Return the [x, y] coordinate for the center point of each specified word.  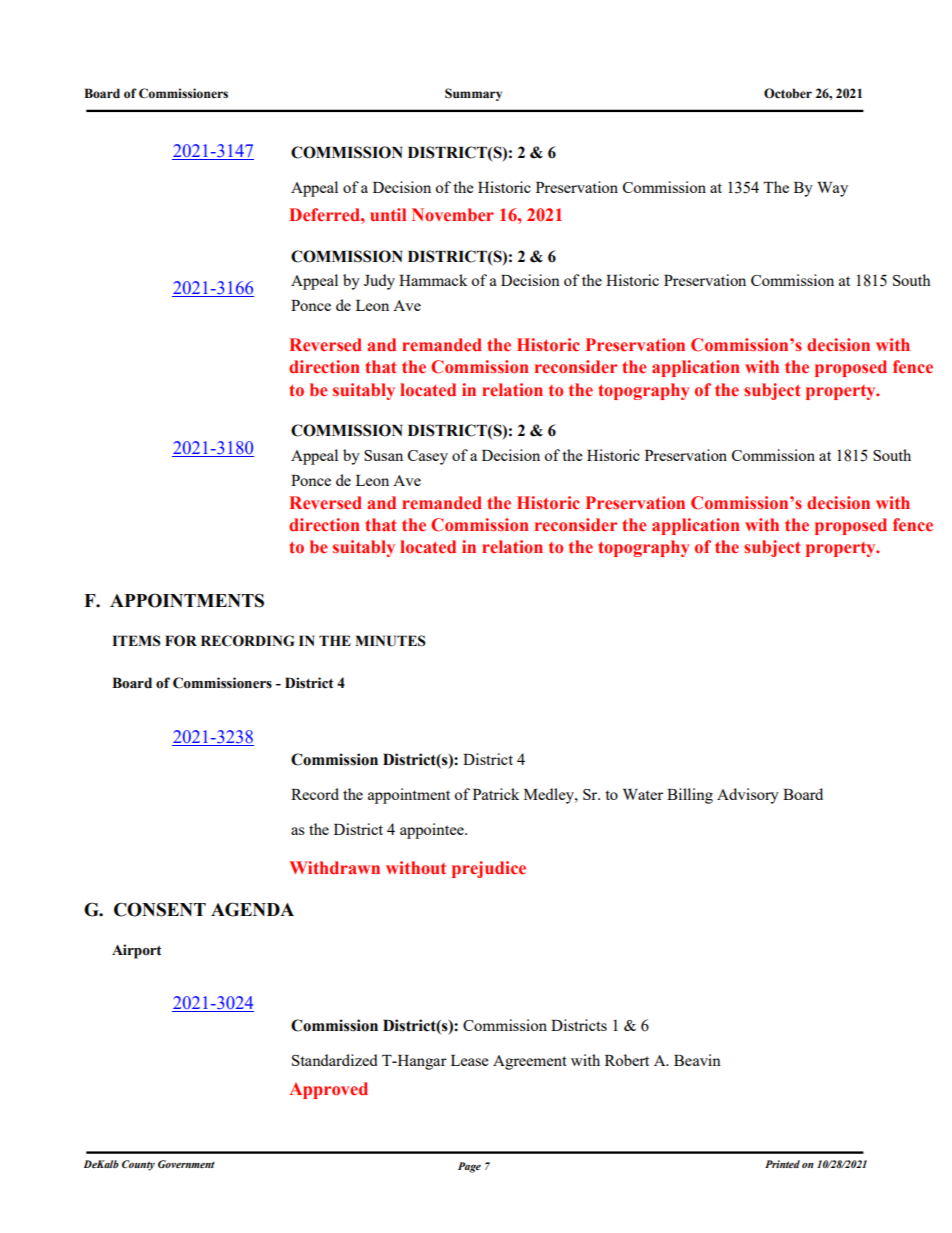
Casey [428, 457]
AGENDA [252, 909]
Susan [383, 455]
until [388, 214]
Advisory [748, 796]
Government [186, 1164]
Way [832, 189]
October [788, 93]
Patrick [496, 794]
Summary [473, 94]
